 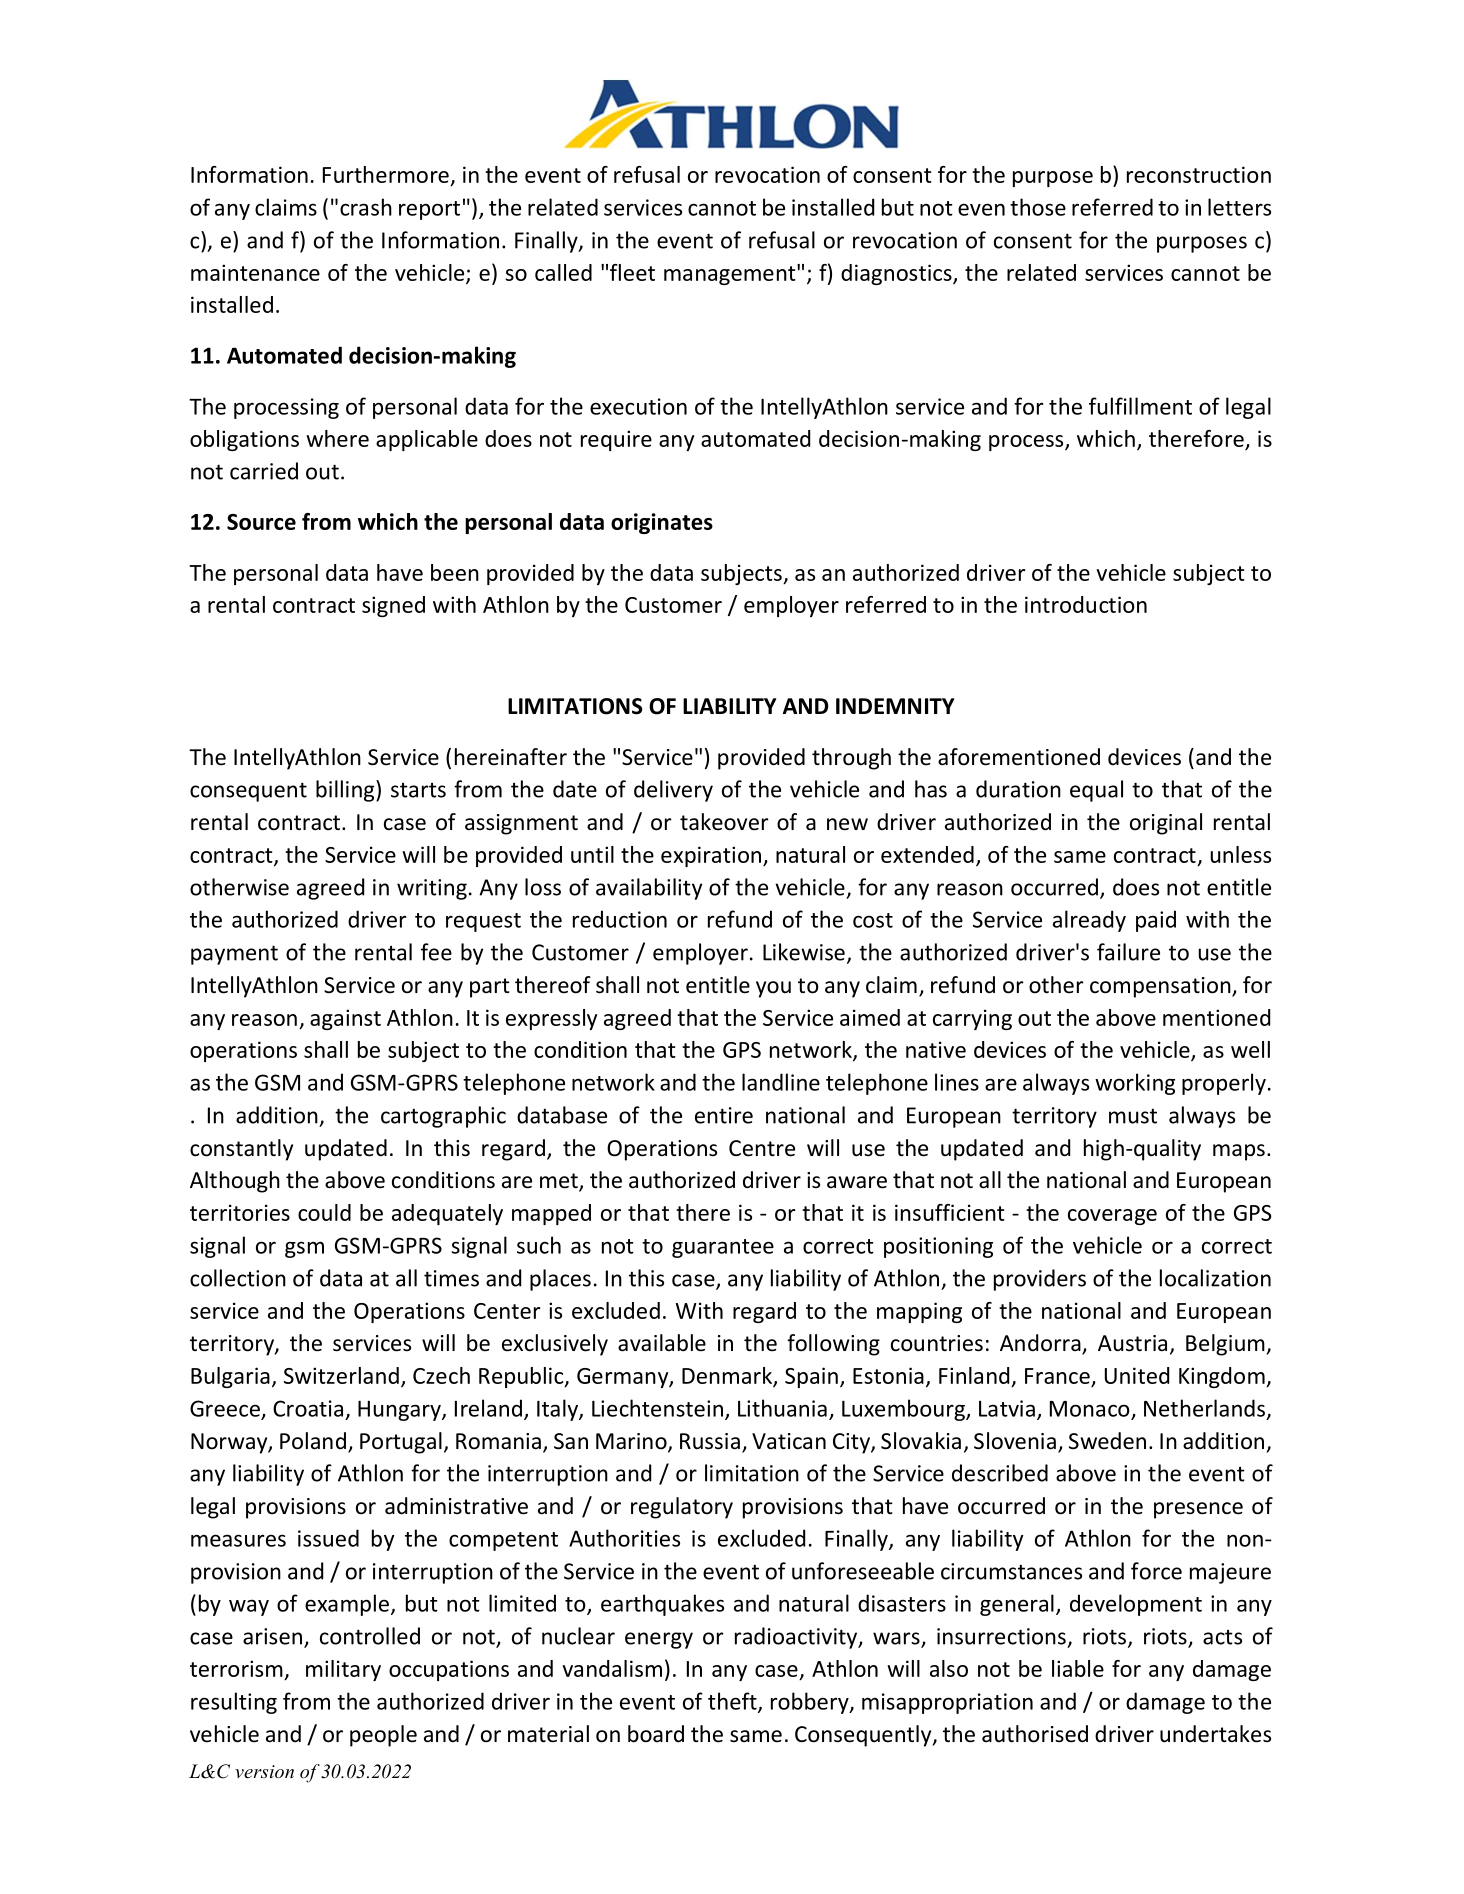 I want to click on people, so click(x=383, y=1736).
